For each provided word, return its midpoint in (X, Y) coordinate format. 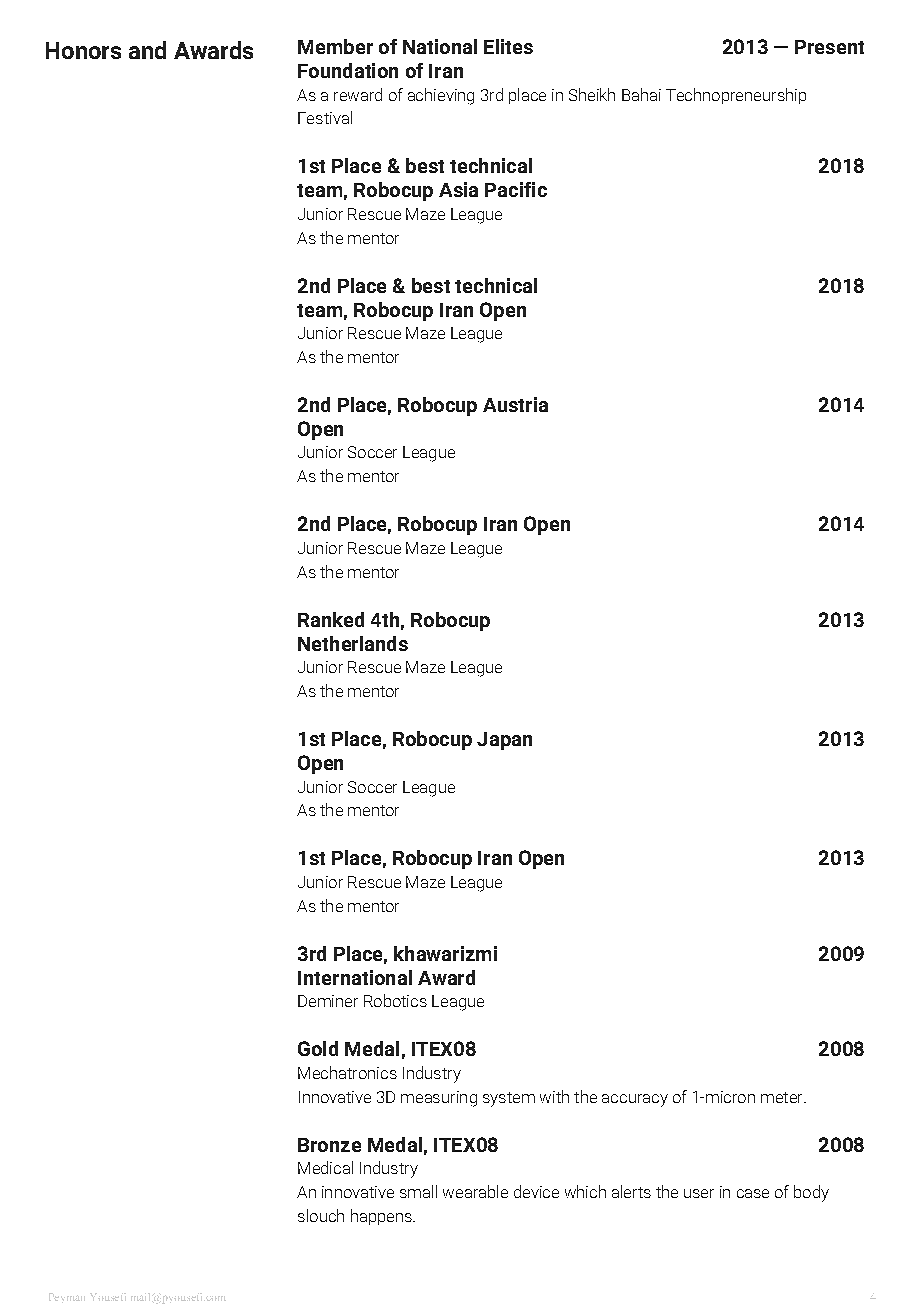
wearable (475, 1191)
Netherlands (353, 643)
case (753, 1193)
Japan (504, 741)
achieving (441, 96)
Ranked (331, 619)
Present (829, 47)
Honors (83, 50)
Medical (325, 1167)
